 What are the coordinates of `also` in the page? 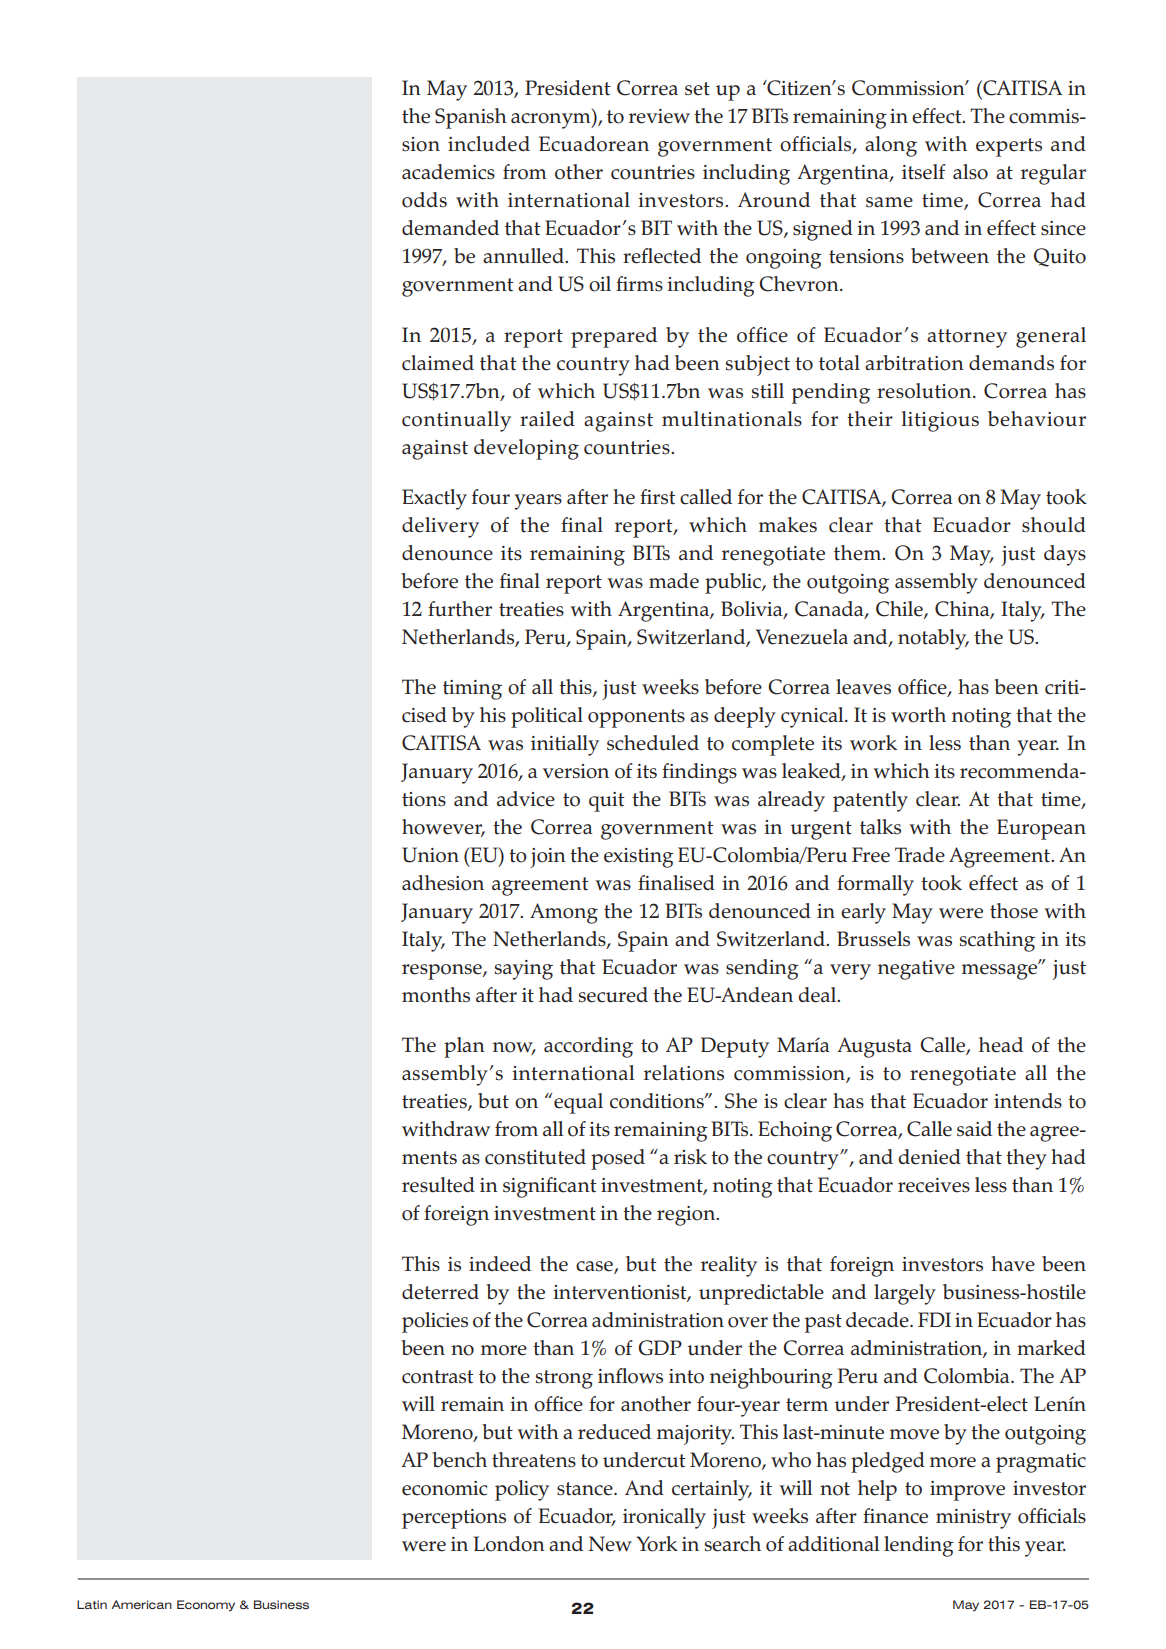 It's located at (970, 172).
